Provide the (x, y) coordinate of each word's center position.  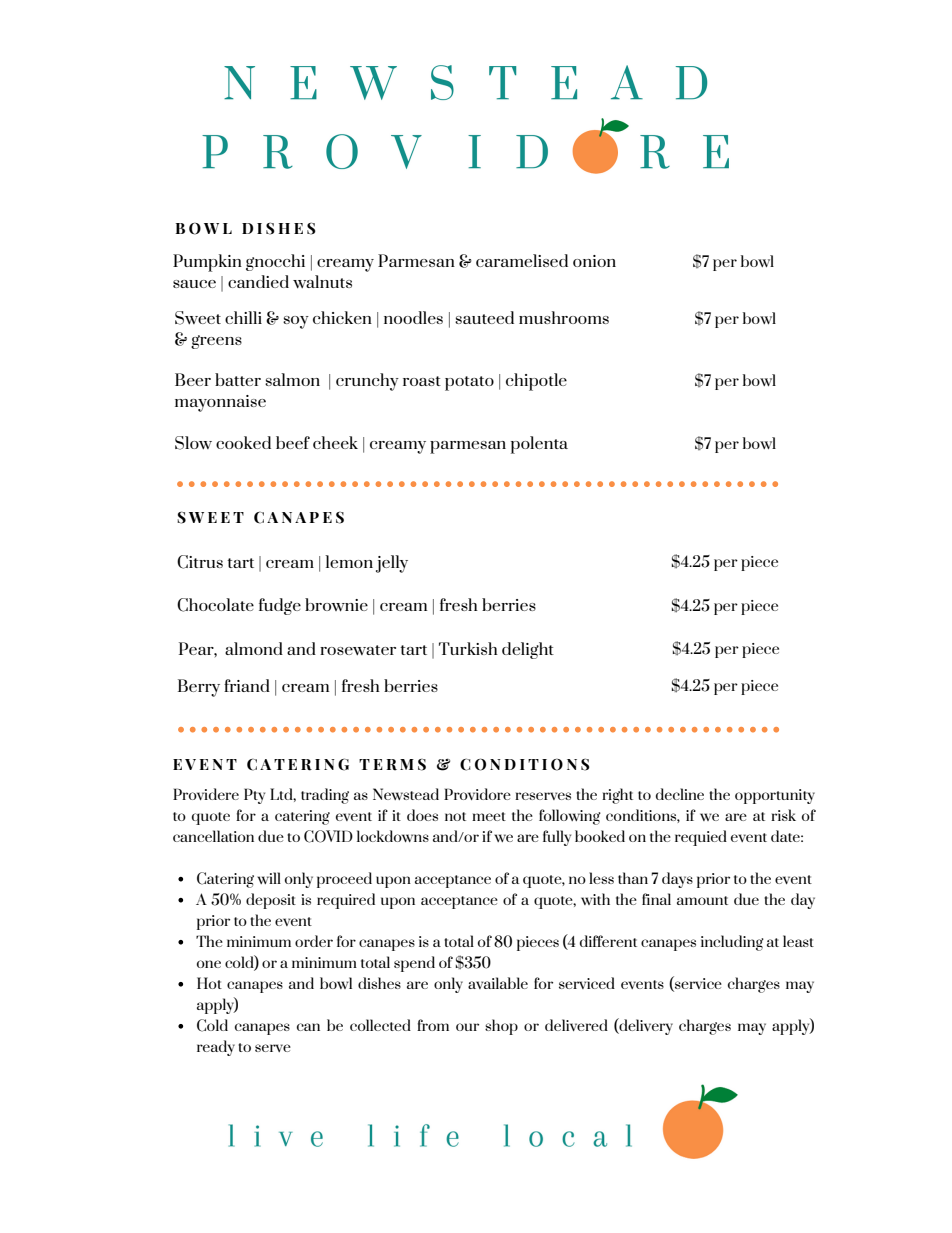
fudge (280, 606)
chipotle (536, 382)
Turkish (468, 648)
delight (528, 650)
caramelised (522, 260)
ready (216, 1048)
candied (258, 281)
